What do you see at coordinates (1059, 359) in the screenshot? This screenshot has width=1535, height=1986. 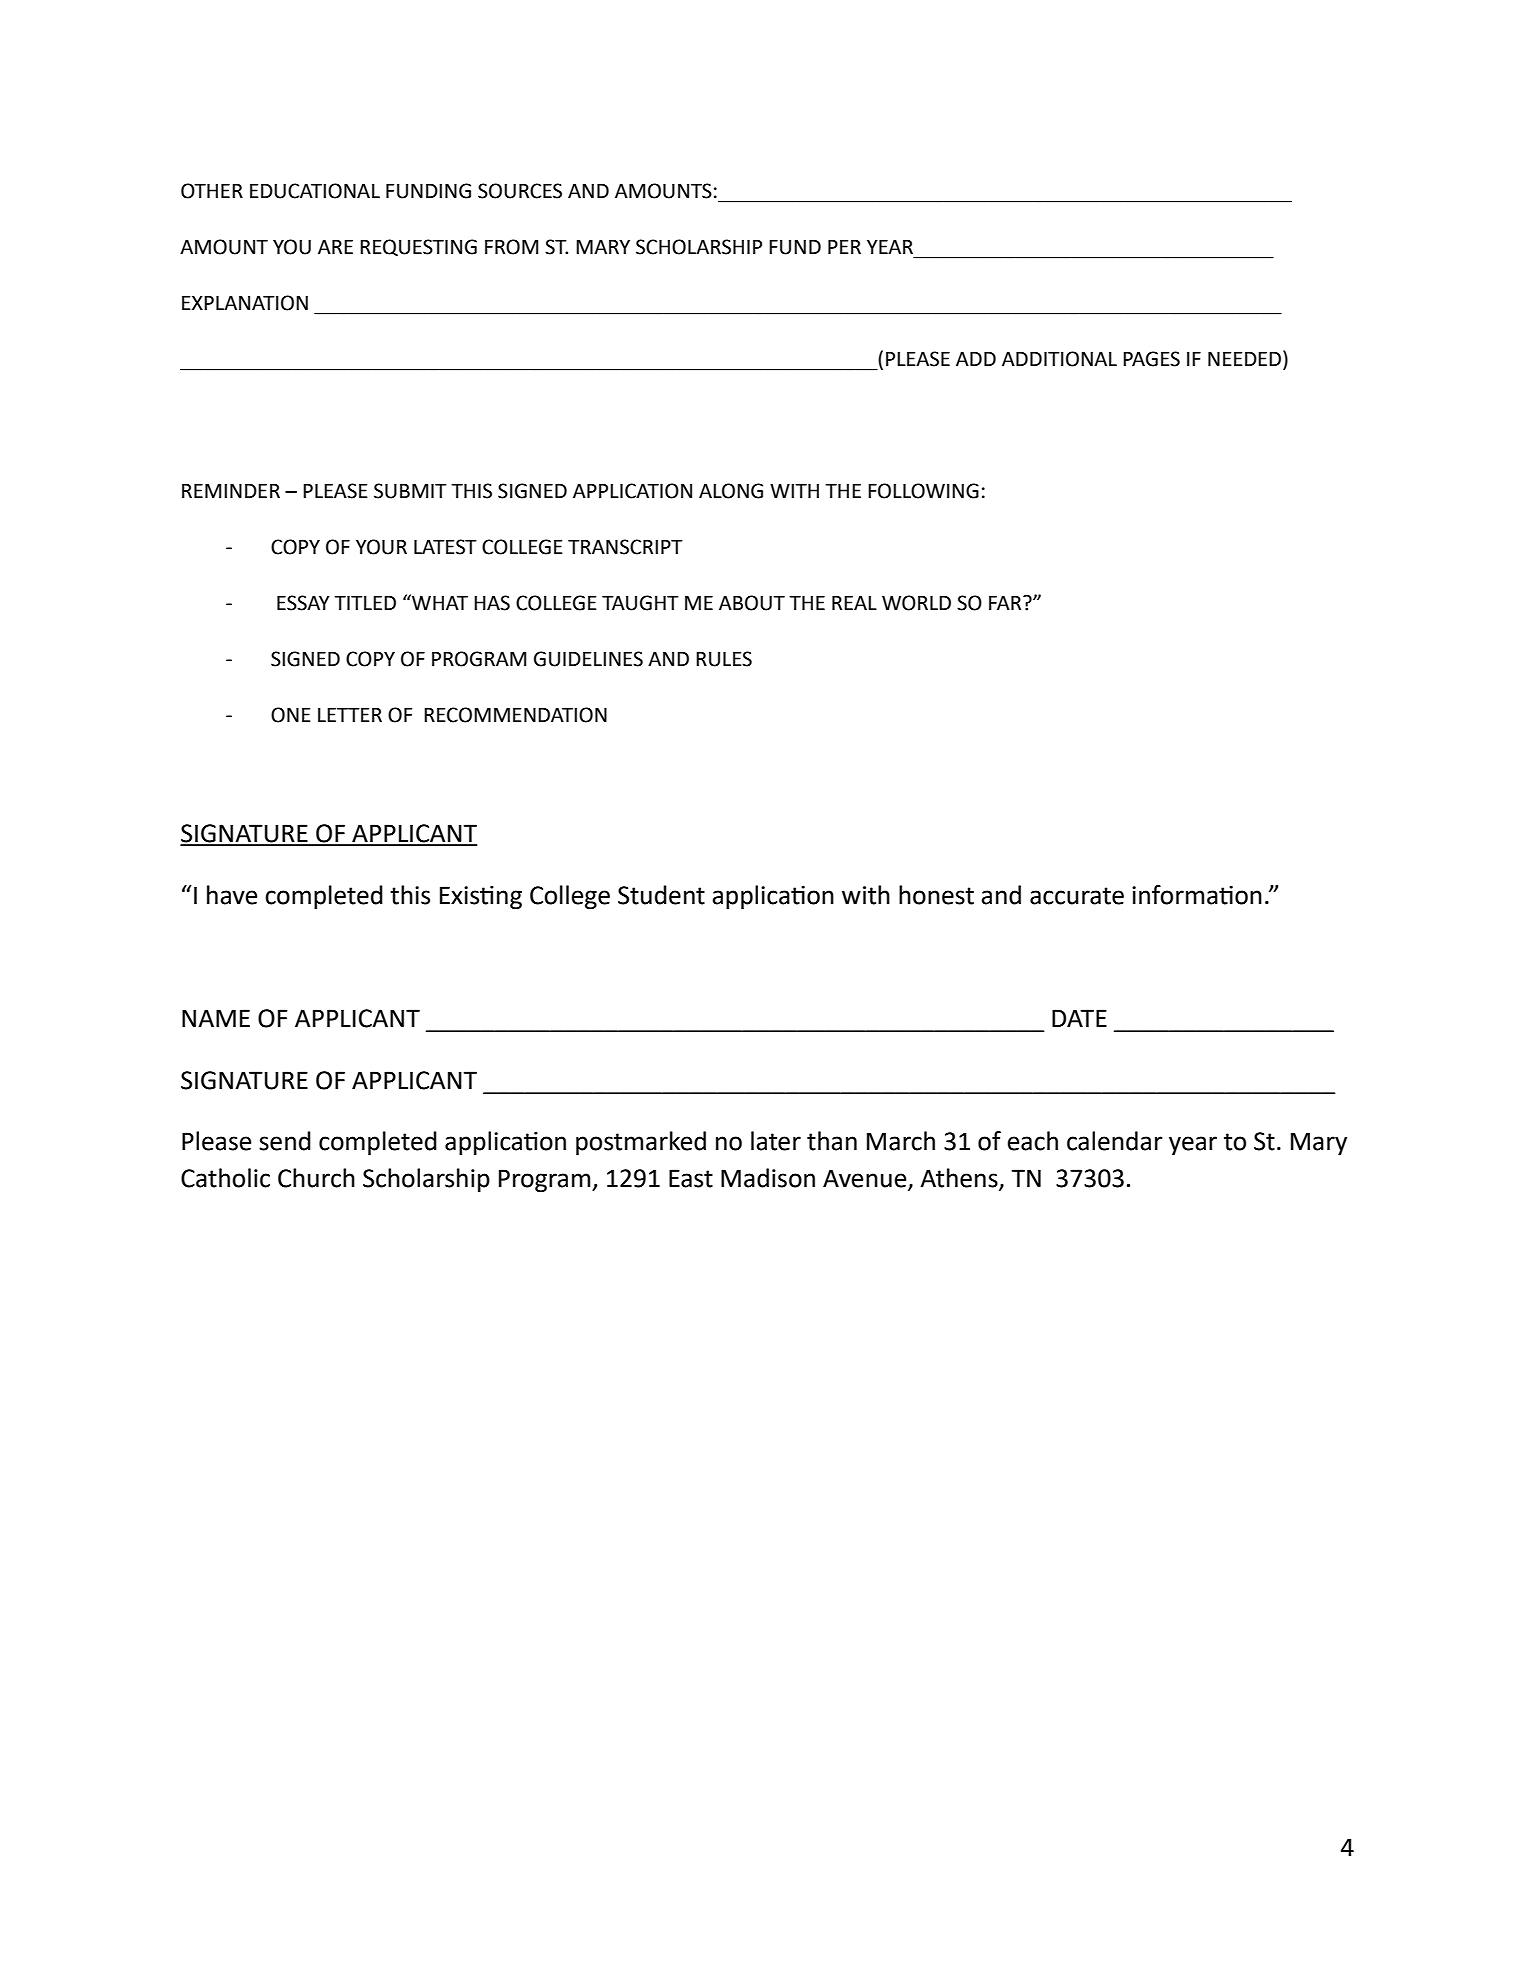 I see `ADDITIONAL` at bounding box center [1059, 359].
